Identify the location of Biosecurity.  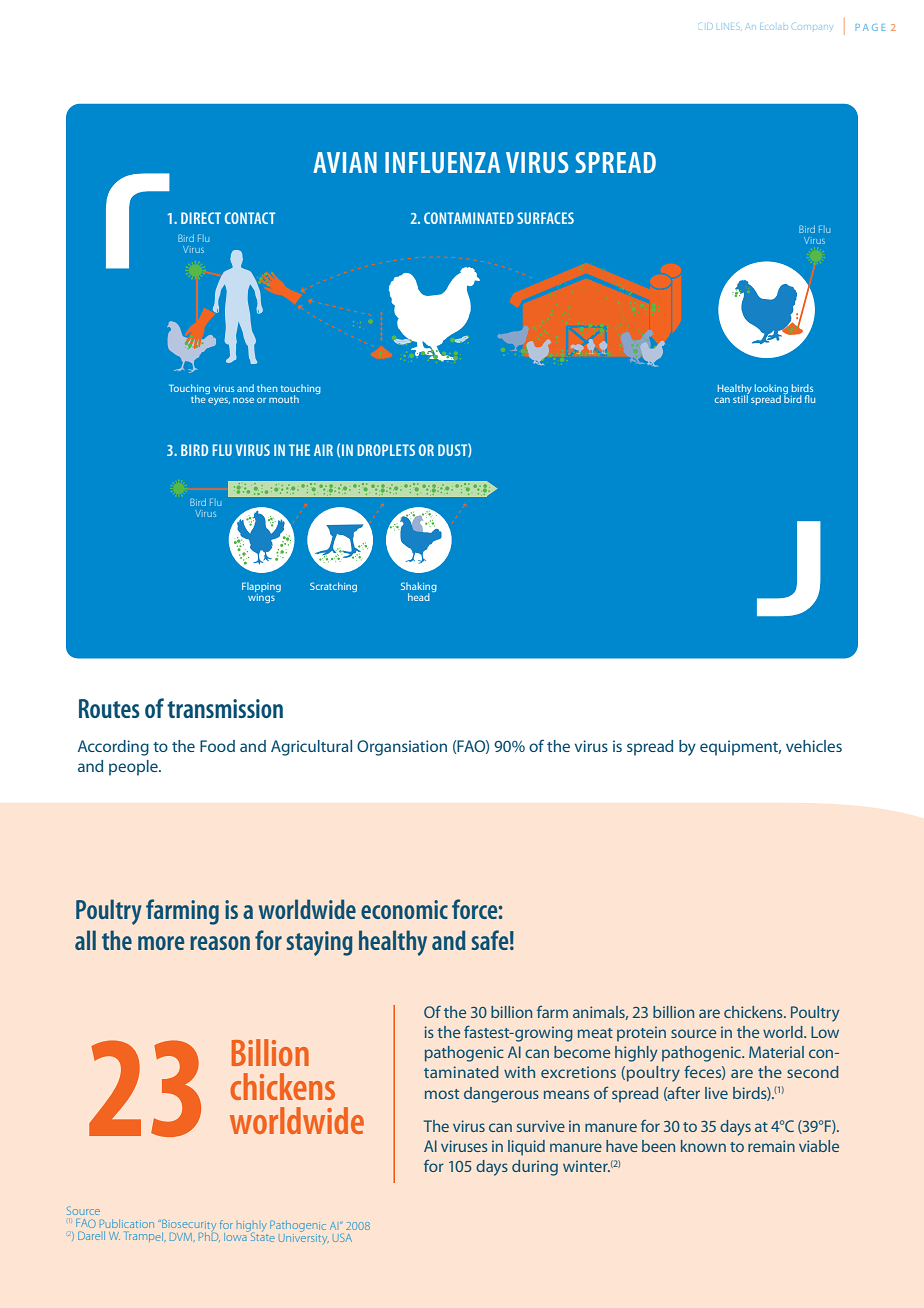
(188, 1227).
